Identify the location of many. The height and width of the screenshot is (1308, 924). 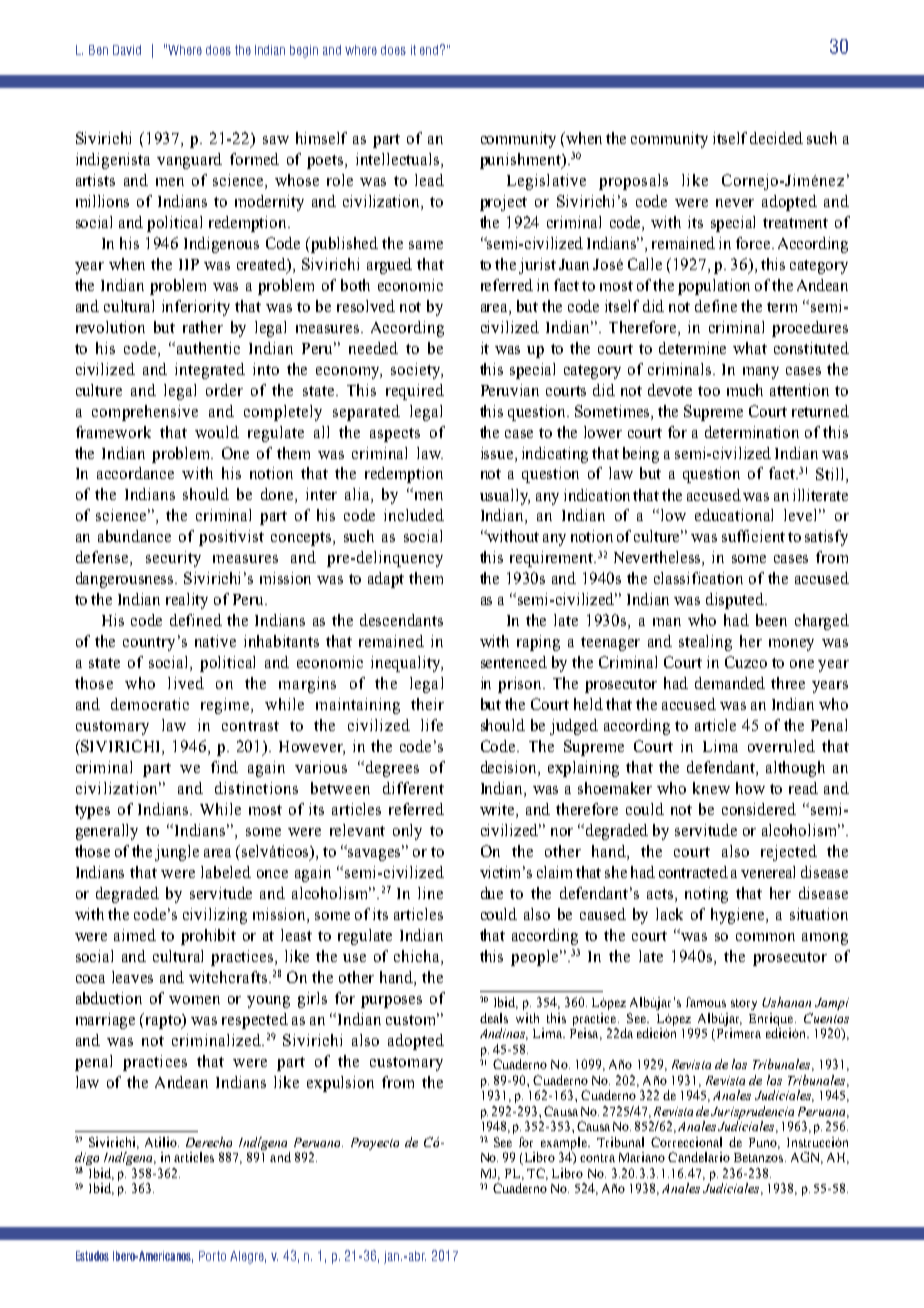
(761, 373).
